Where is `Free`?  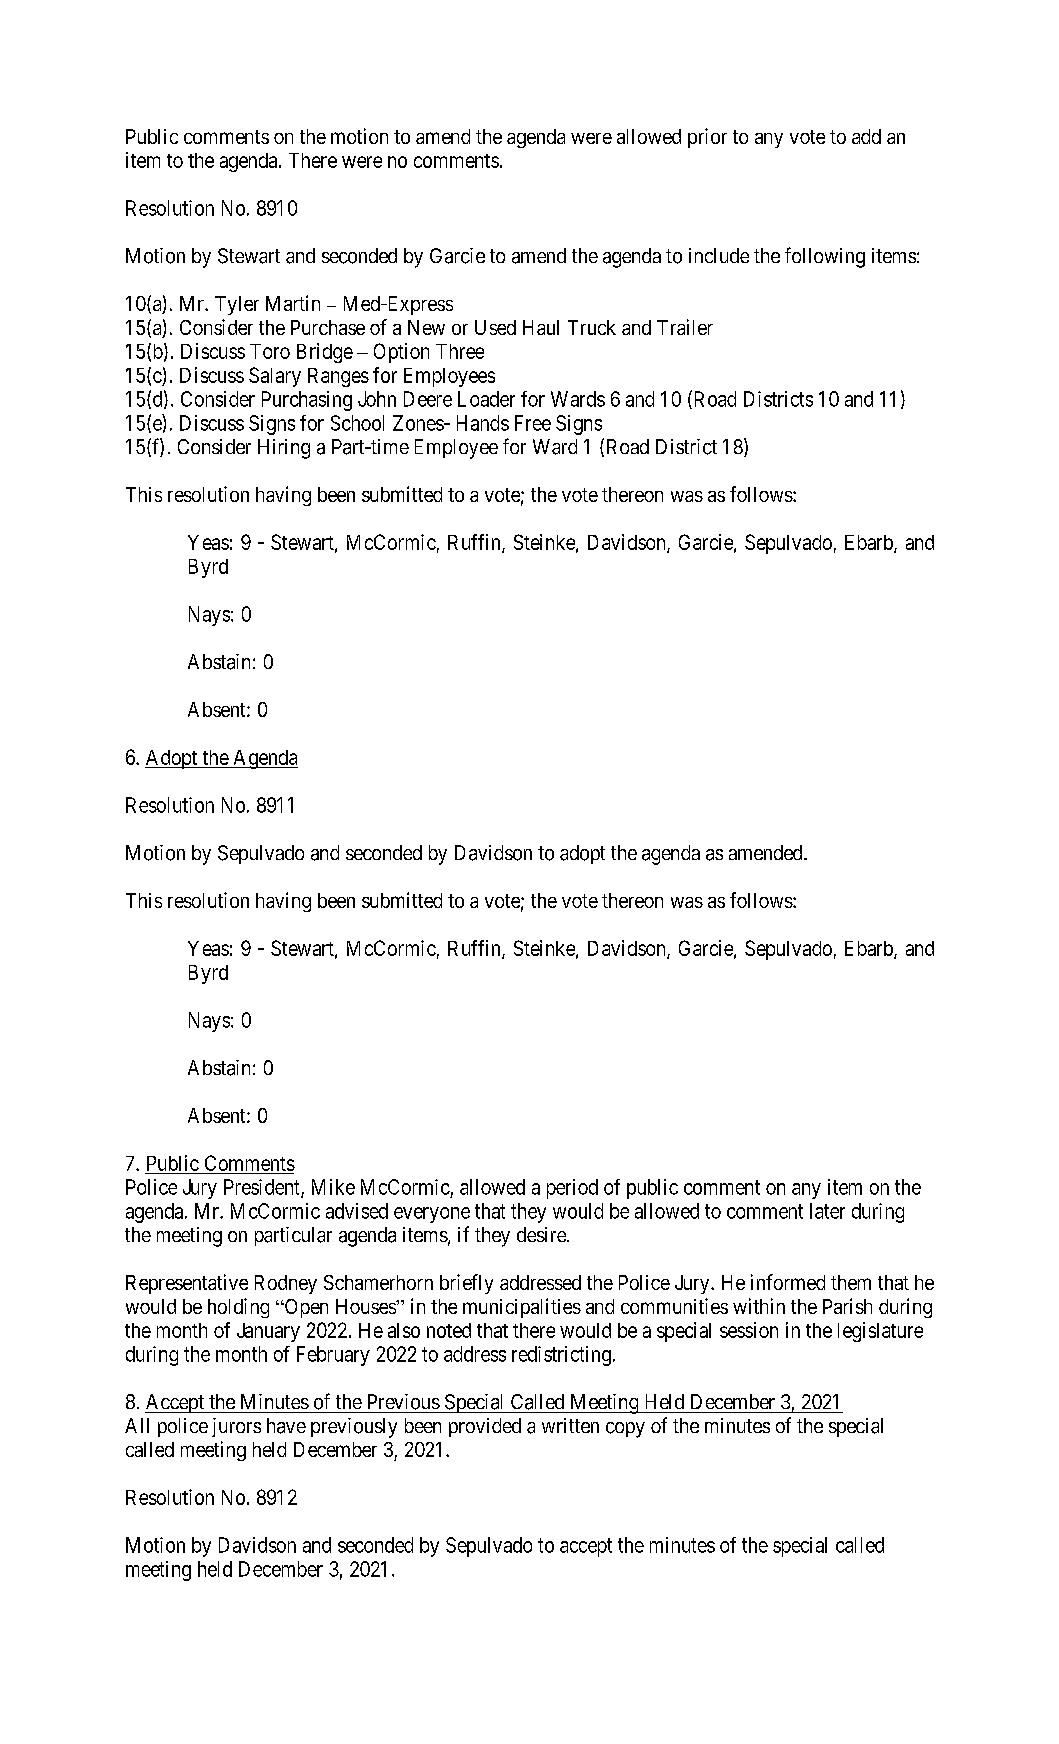
Free is located at coordinates (533, 423).
